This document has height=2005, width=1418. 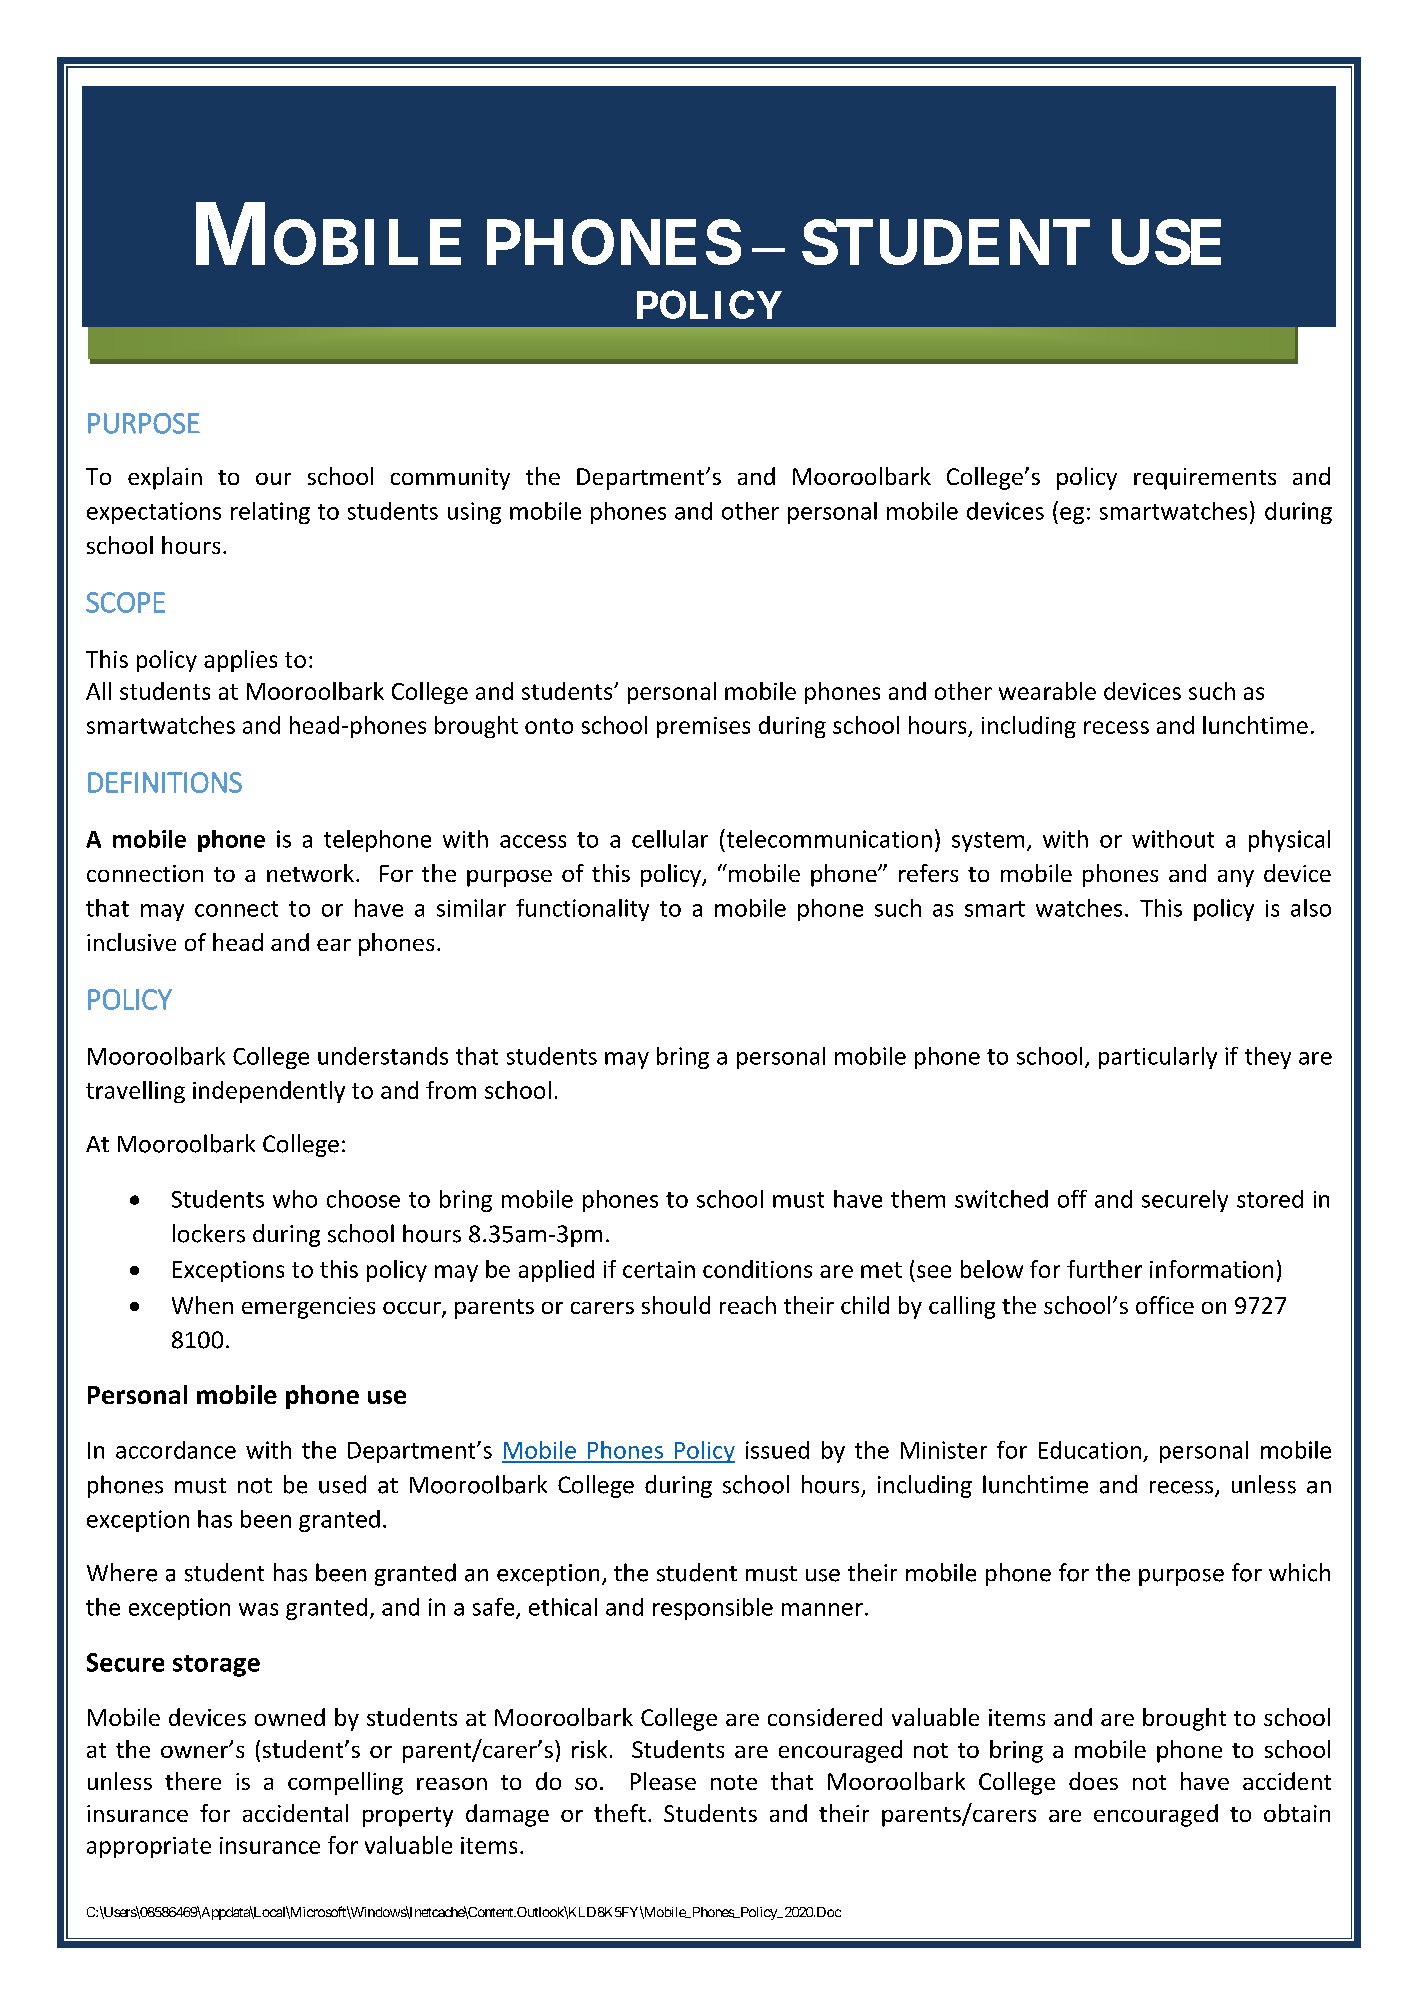 I want to click on cellular, so click(x=670, y=839).
